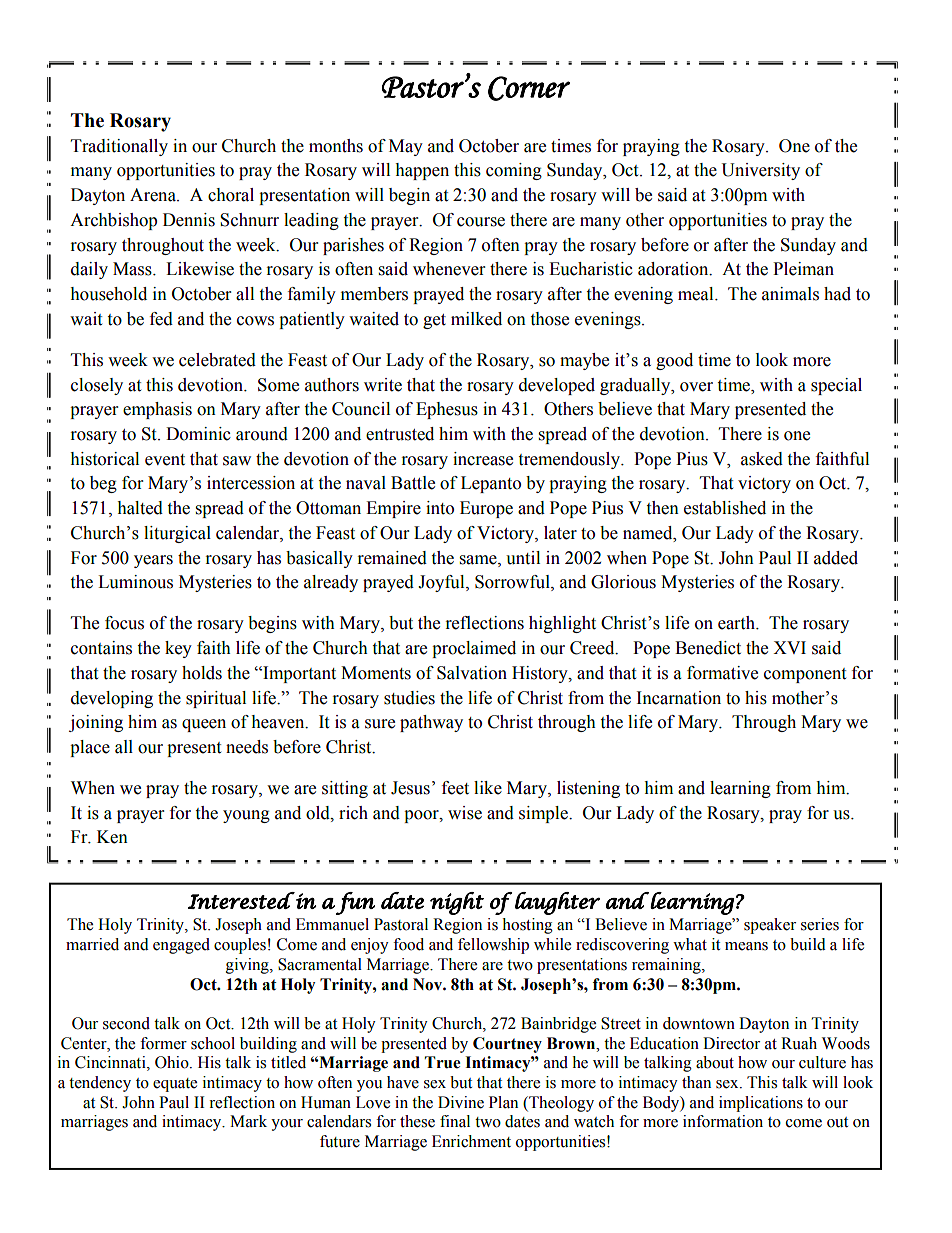 The height and width of the screenshot is (1233, 952). Describe the element at coordinates (461, 1102) in the screenshot. I see `Divine` at that location.
